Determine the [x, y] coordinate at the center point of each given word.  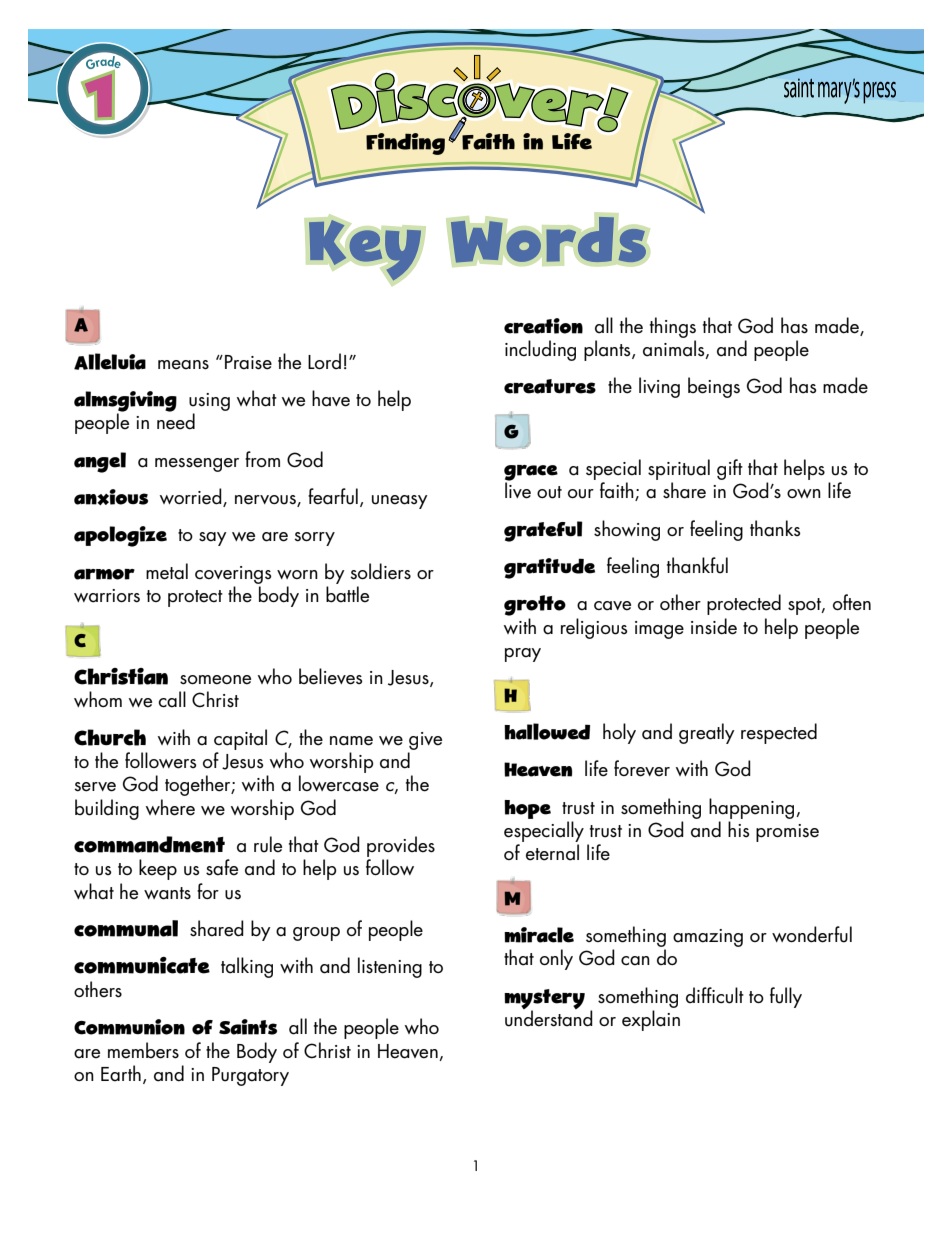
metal [167, 571]
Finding [405, 144]
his [739, 829]
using [209, 402]
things [673, 327]
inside [714, 626]
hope [527, 809]
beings [714, 387]
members [143, 1050]
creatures [550, 386]
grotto [535, 607]
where [170, 807]
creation [543, 326]
